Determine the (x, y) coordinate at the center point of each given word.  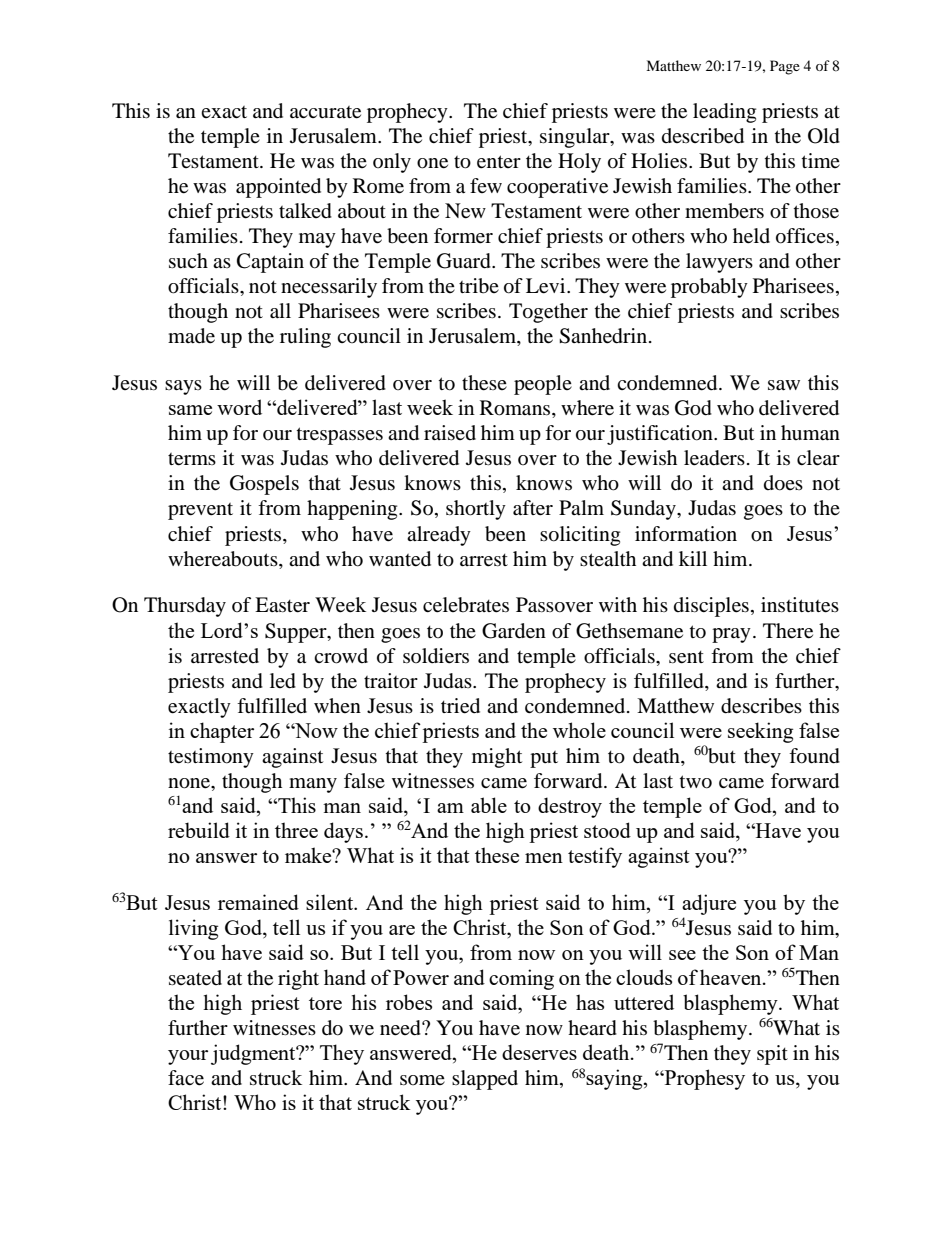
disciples (711, 607)
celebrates (466, 605)
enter (499, 162)
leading (724, 113)
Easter (282, 605)
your (188, 1057)
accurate (325, 112)
